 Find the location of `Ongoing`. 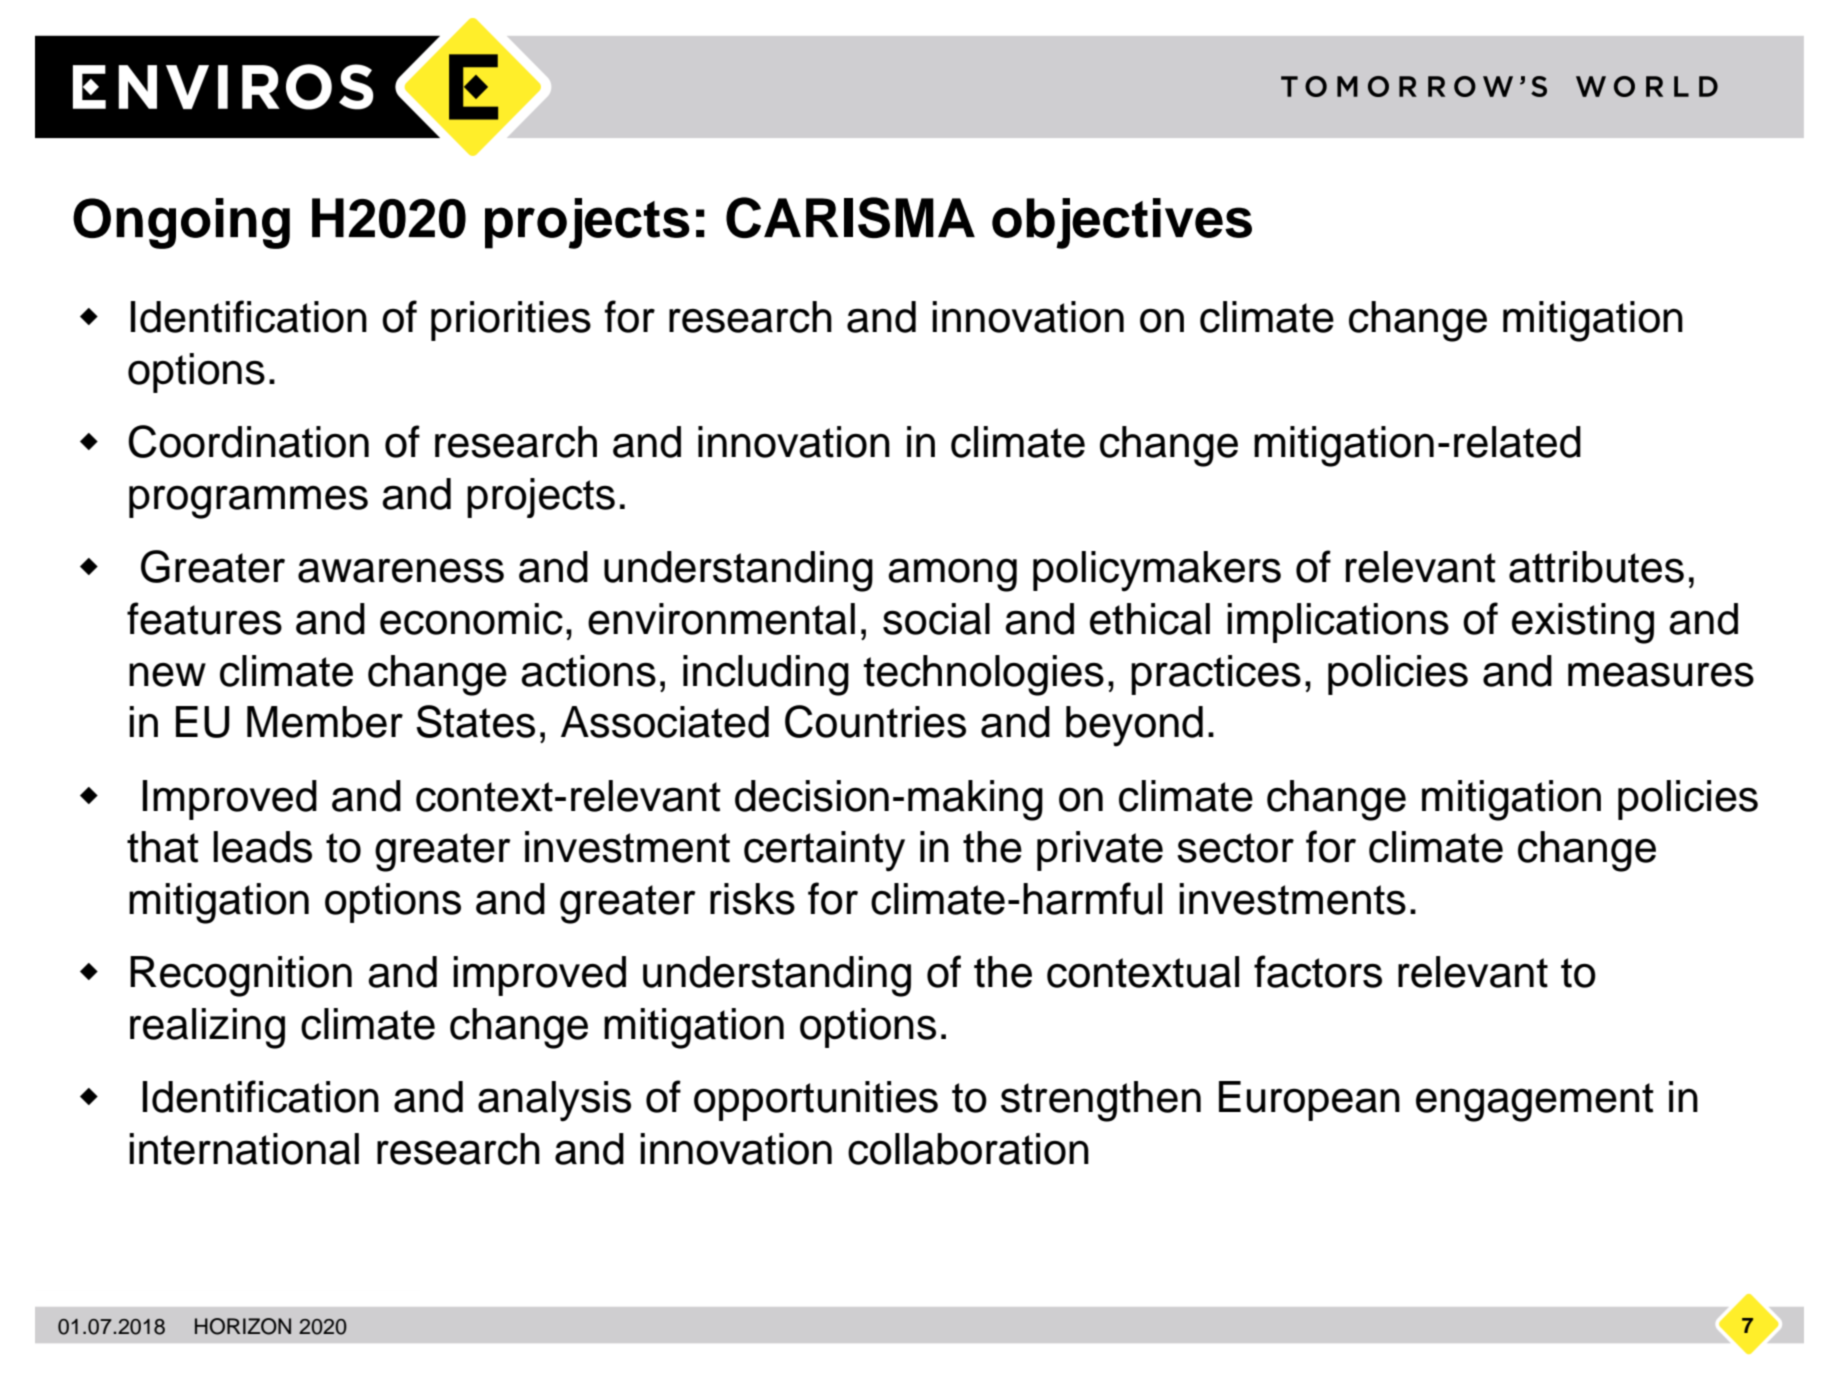

Ongoing is located at coordinates (181, 223).
